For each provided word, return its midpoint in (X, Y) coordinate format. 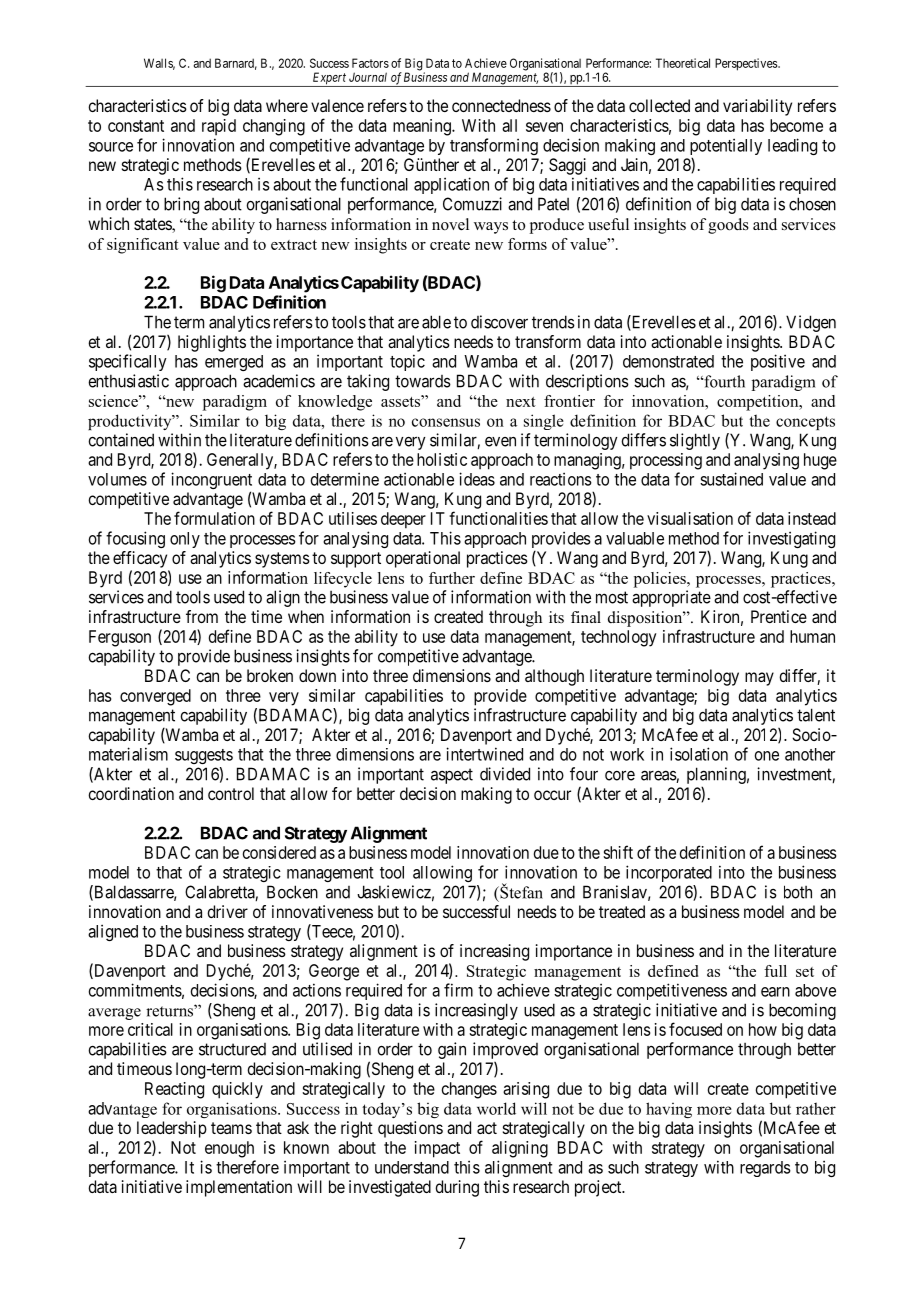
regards (765, 1169)
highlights (212, 343)
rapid (219, 127)
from (202, 616)
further (452, 578)
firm (458, 990)
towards (423, 381)
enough (229, 1149)
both (798, 892)
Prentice (779, 616)
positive (778, 362)
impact (437, 1149)
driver (227, 911)
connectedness (501, 105)
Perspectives (747, 64)
